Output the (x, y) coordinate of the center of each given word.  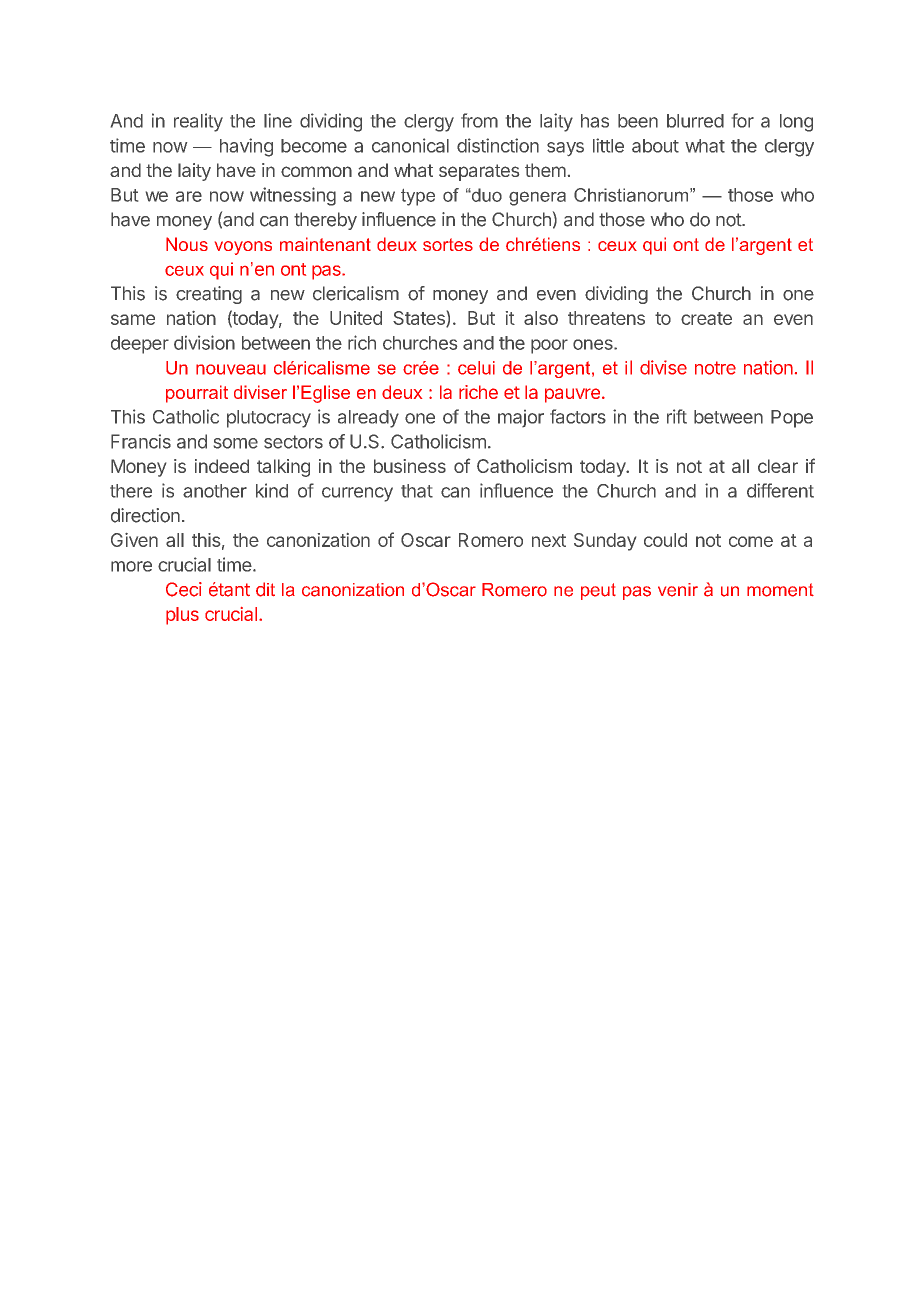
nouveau (231, 369)
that (417, 491)
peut (598, 591)
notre (715, 368)
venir (678, 590)
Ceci (184, 589)
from (479, 120)
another (215, 491)
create (706, 318)
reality (198, 122)
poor (549, 346)
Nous (187, 244)
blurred (695, 121)
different (780, 490)
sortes (448, 244)
